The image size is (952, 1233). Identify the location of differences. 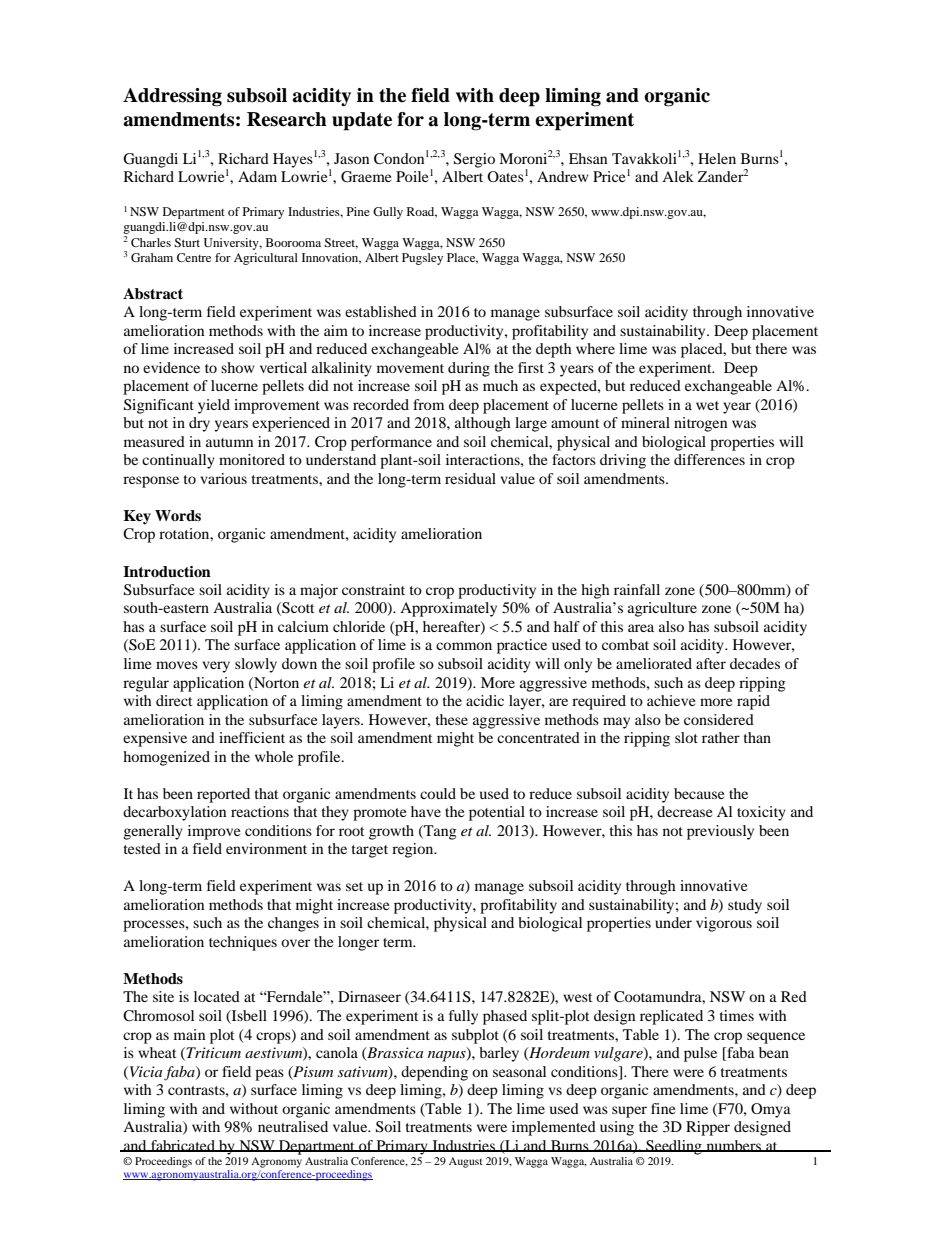
(709, 459).
